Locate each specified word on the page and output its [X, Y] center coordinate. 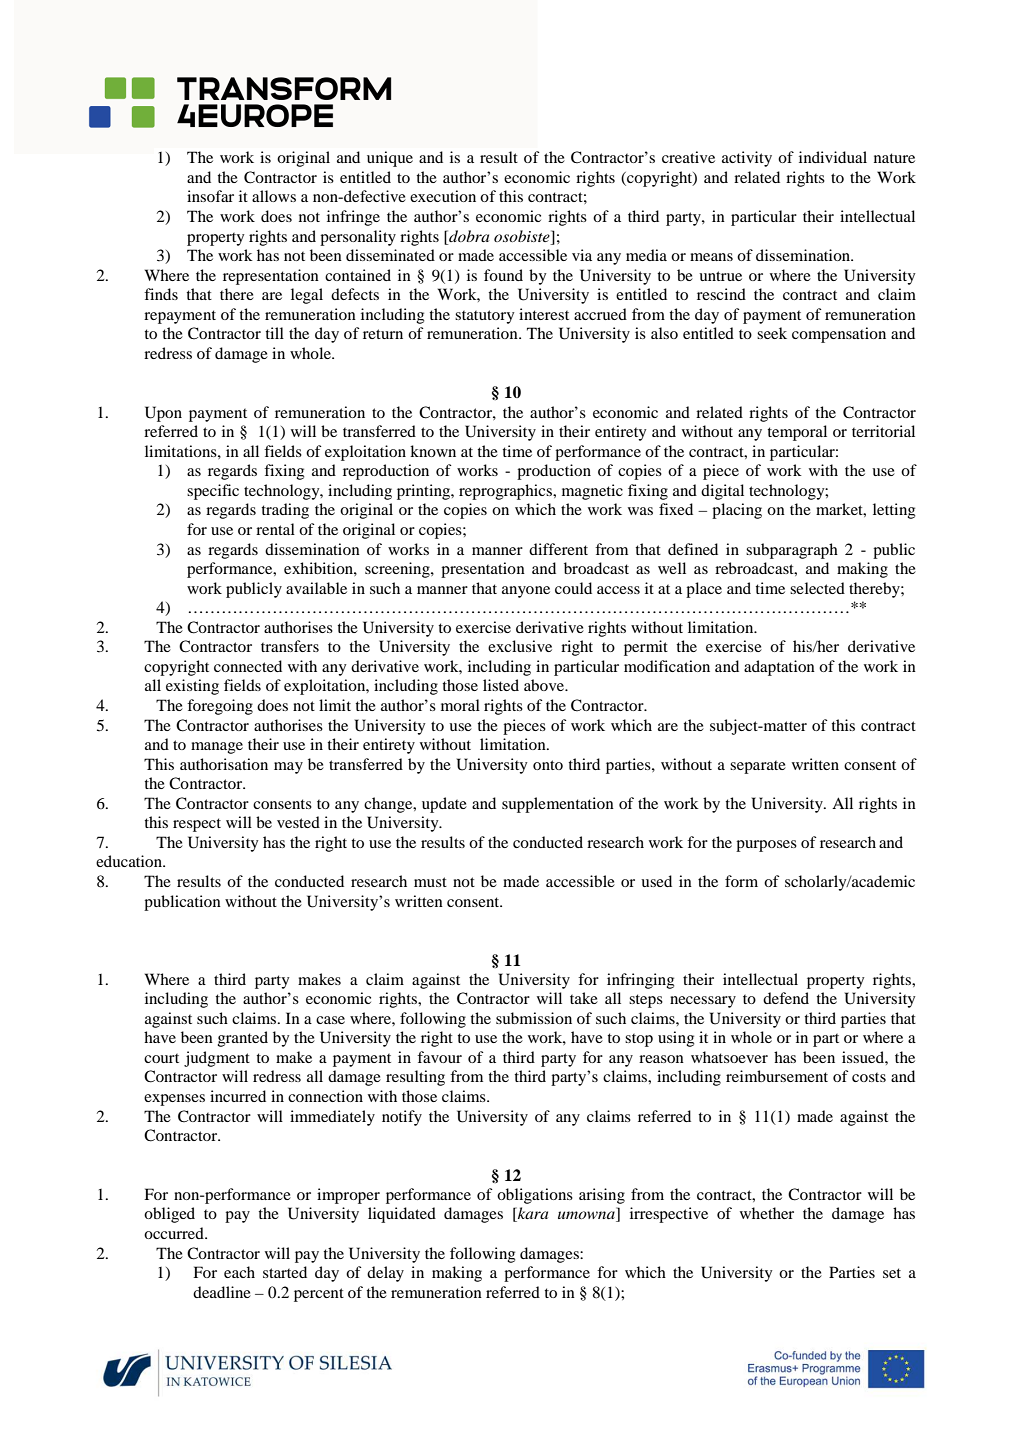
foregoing [220, 707]
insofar [210, 196]
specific [213, 492]
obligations [535, 1196]
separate [758, 767]
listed [501, 685]
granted [243, 1039]
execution [443, 196]
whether [767, 1213]
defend [786, 998]
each [239, 1272]
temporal [797, 433]
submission [534, 1018]
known [433, 451]
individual [833, 157]
